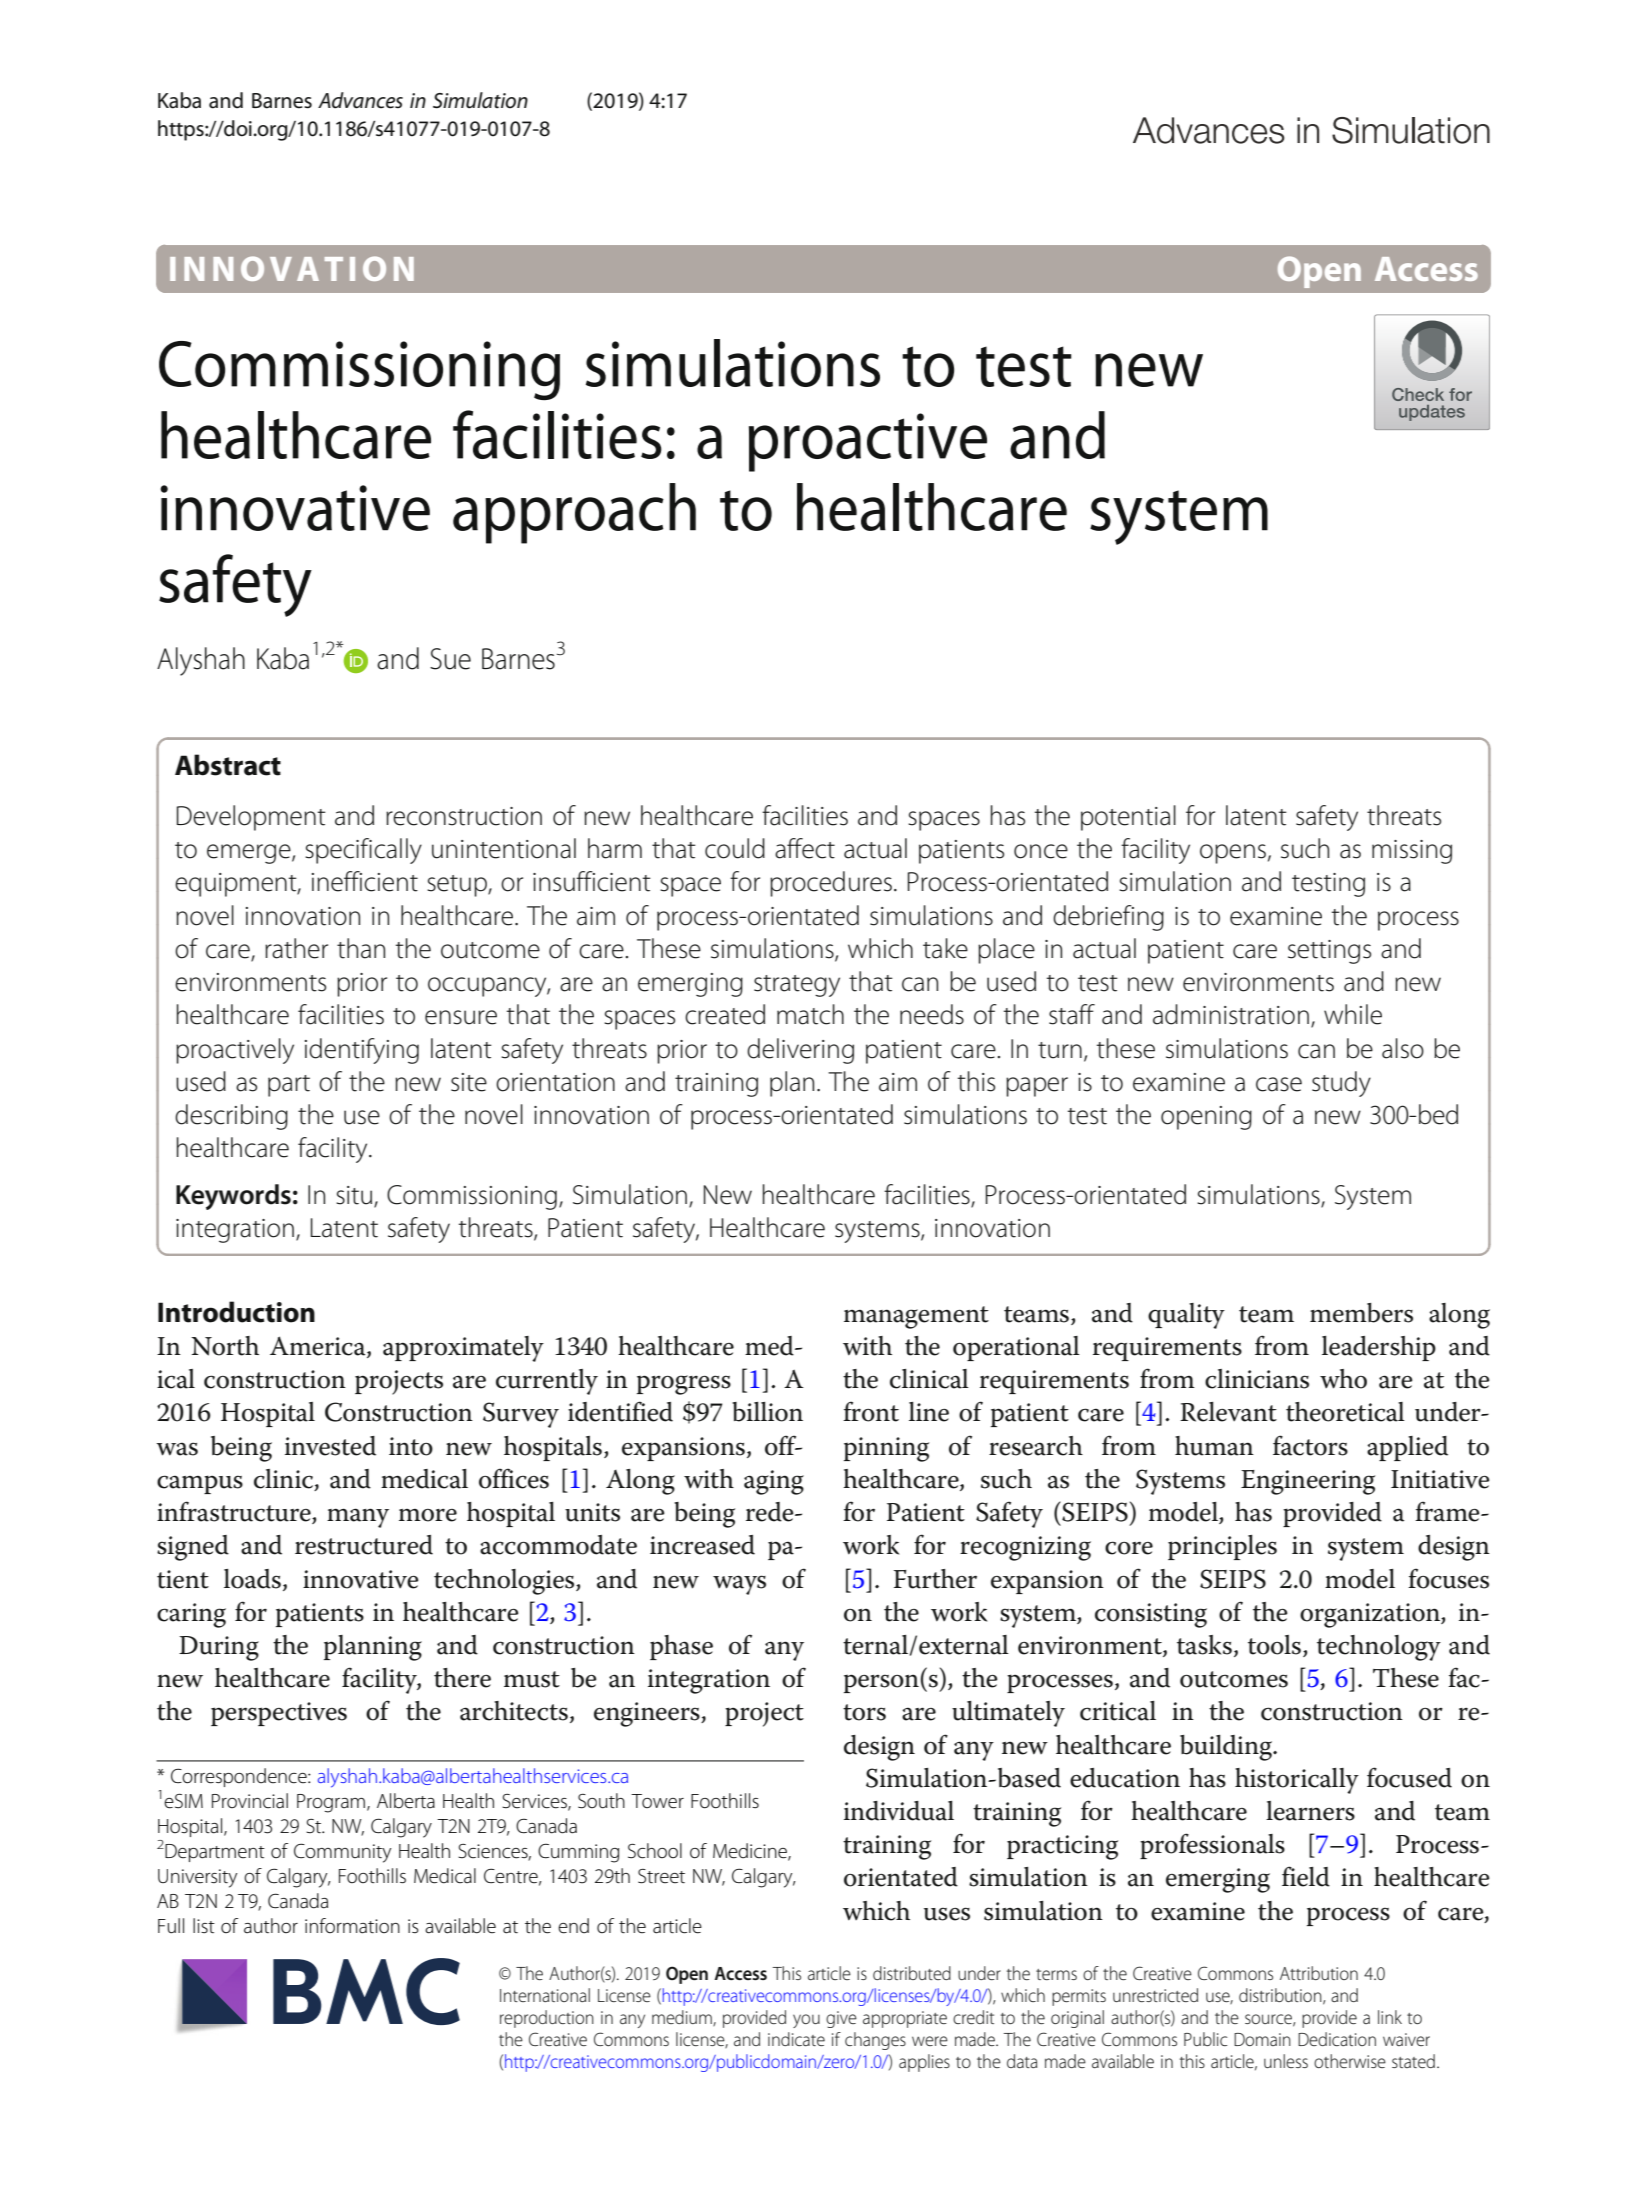  What do you see at coordinates (1286, 2061) in the screenshot?
I see `unless` at bounding box center [1286, 2061].
